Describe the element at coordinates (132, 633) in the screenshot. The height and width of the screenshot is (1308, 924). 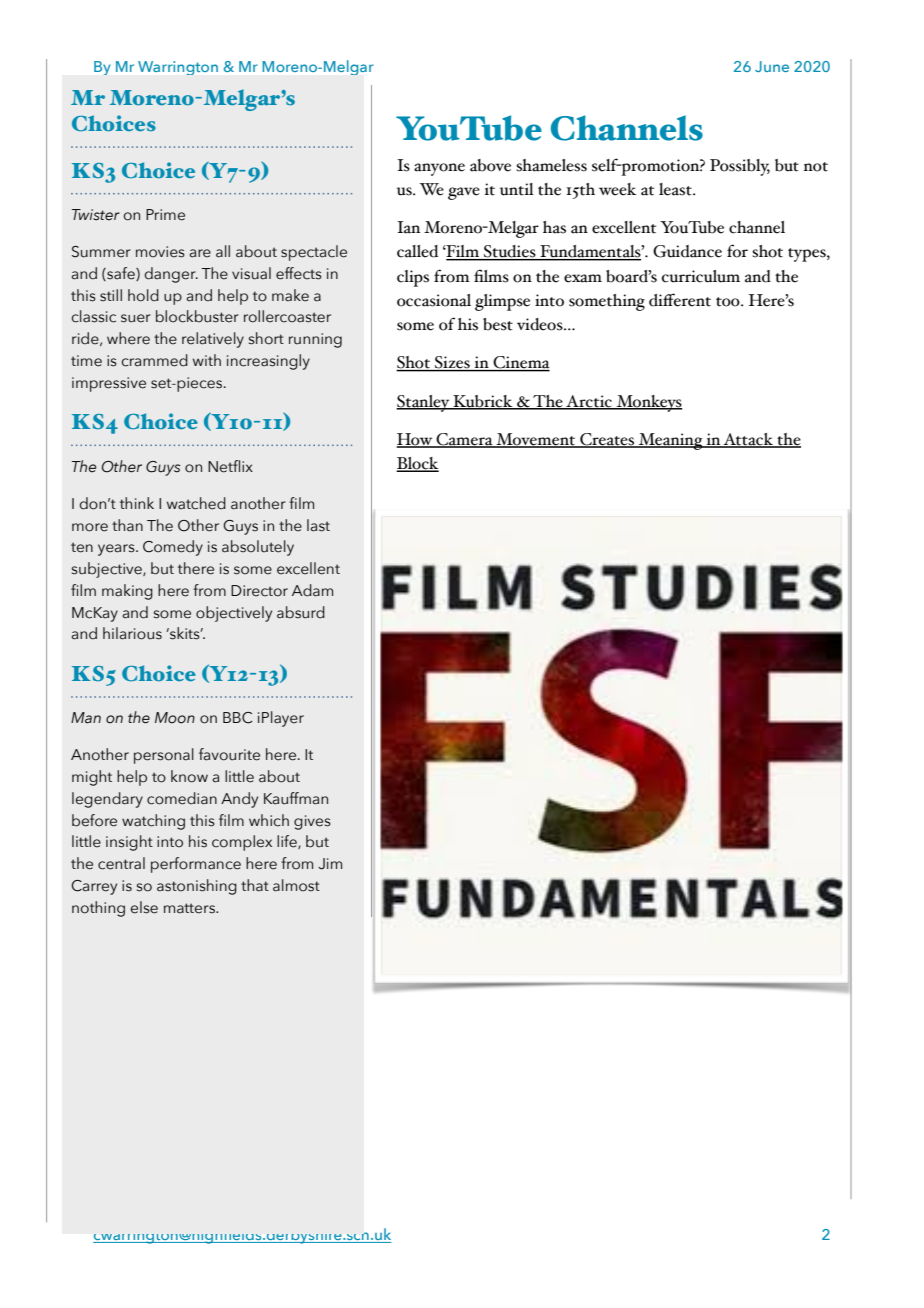
I see `hilarious` at that location.
